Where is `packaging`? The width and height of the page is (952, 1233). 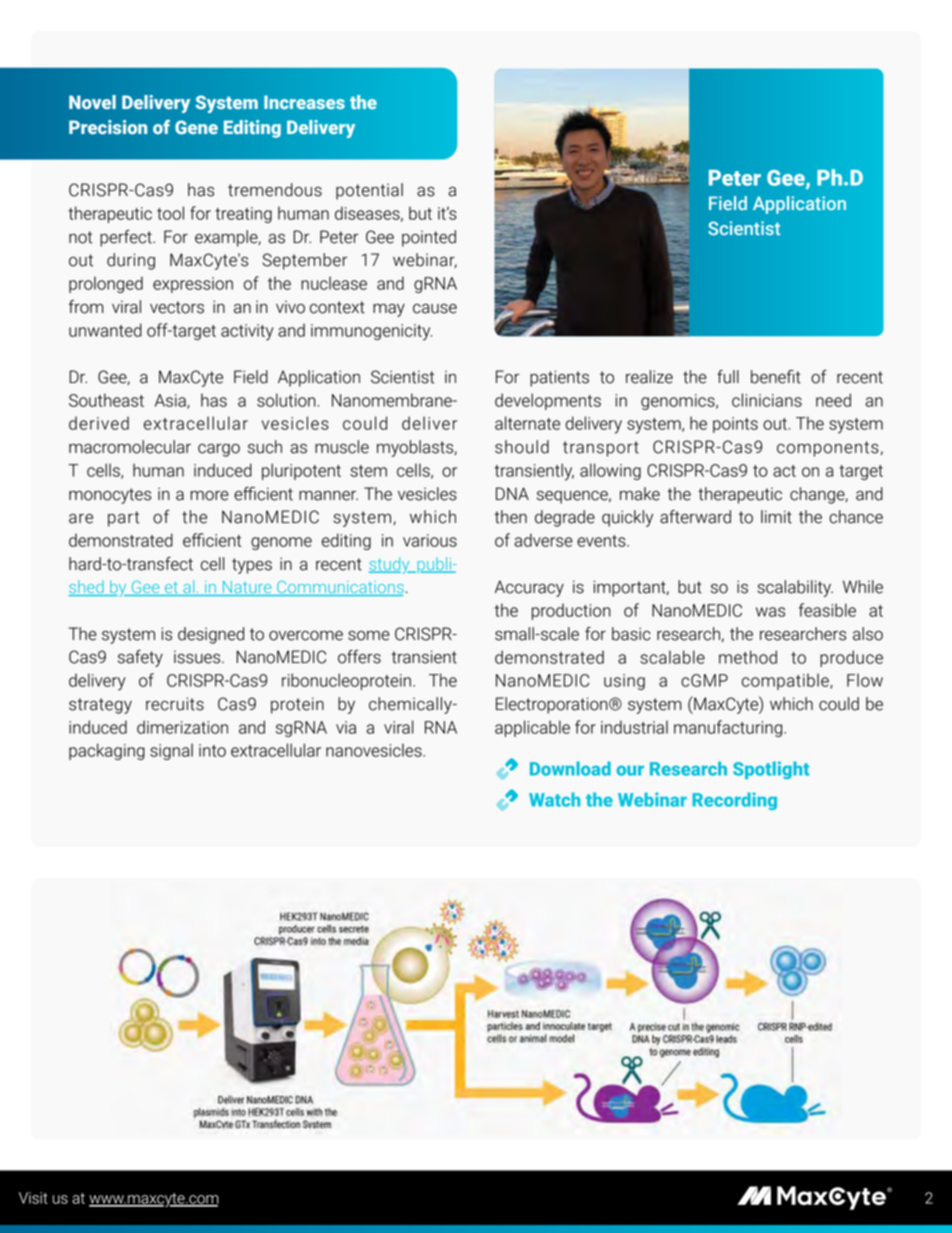 packaging is located at coordinates (107, 751).
